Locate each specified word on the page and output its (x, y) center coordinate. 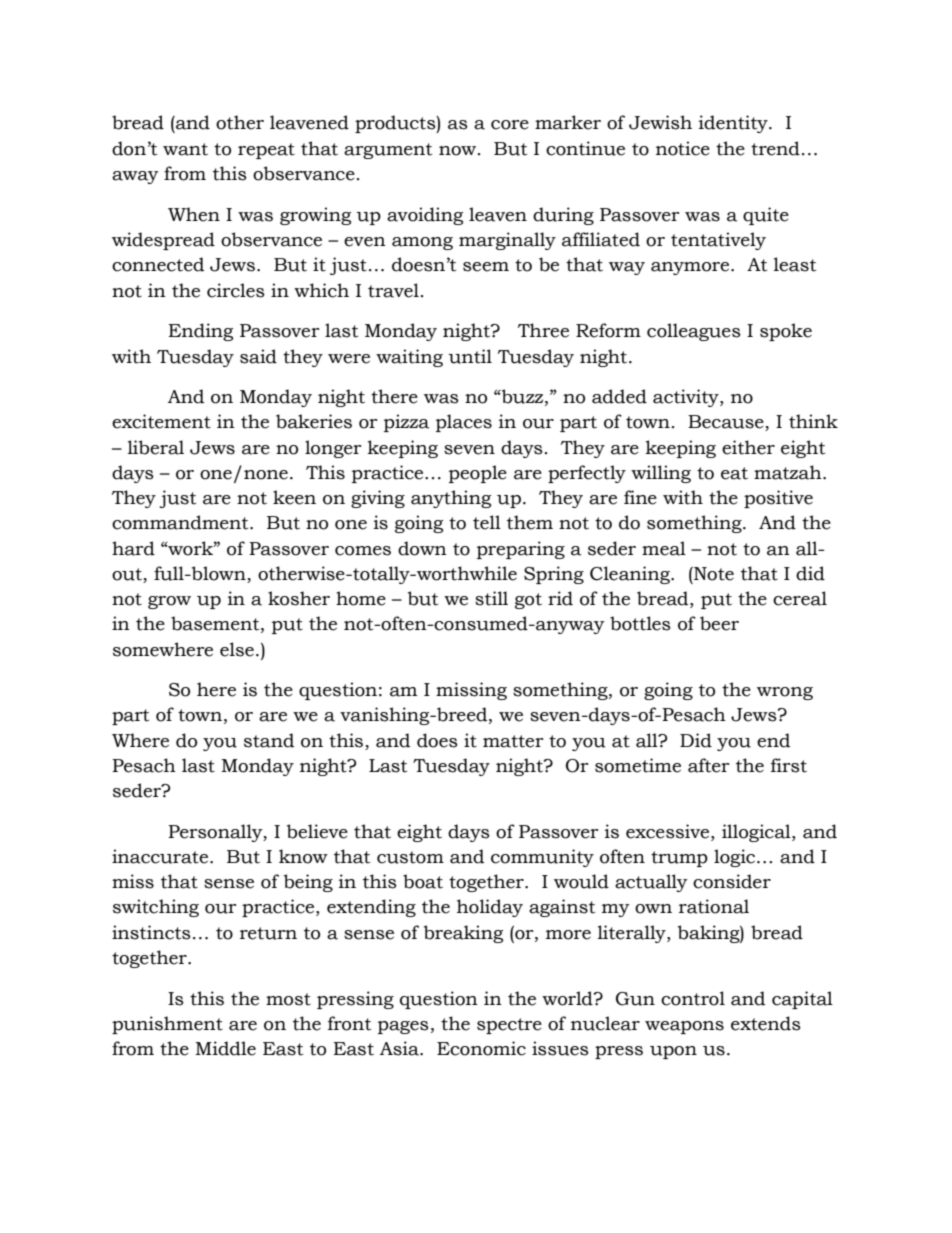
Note (713, 574)
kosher (299, 598)
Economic (481, 1048)
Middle (225, 1048)
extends (766, 1023)
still (491, 598)
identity (734, 124)
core (510, 125)
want (185, 149)
